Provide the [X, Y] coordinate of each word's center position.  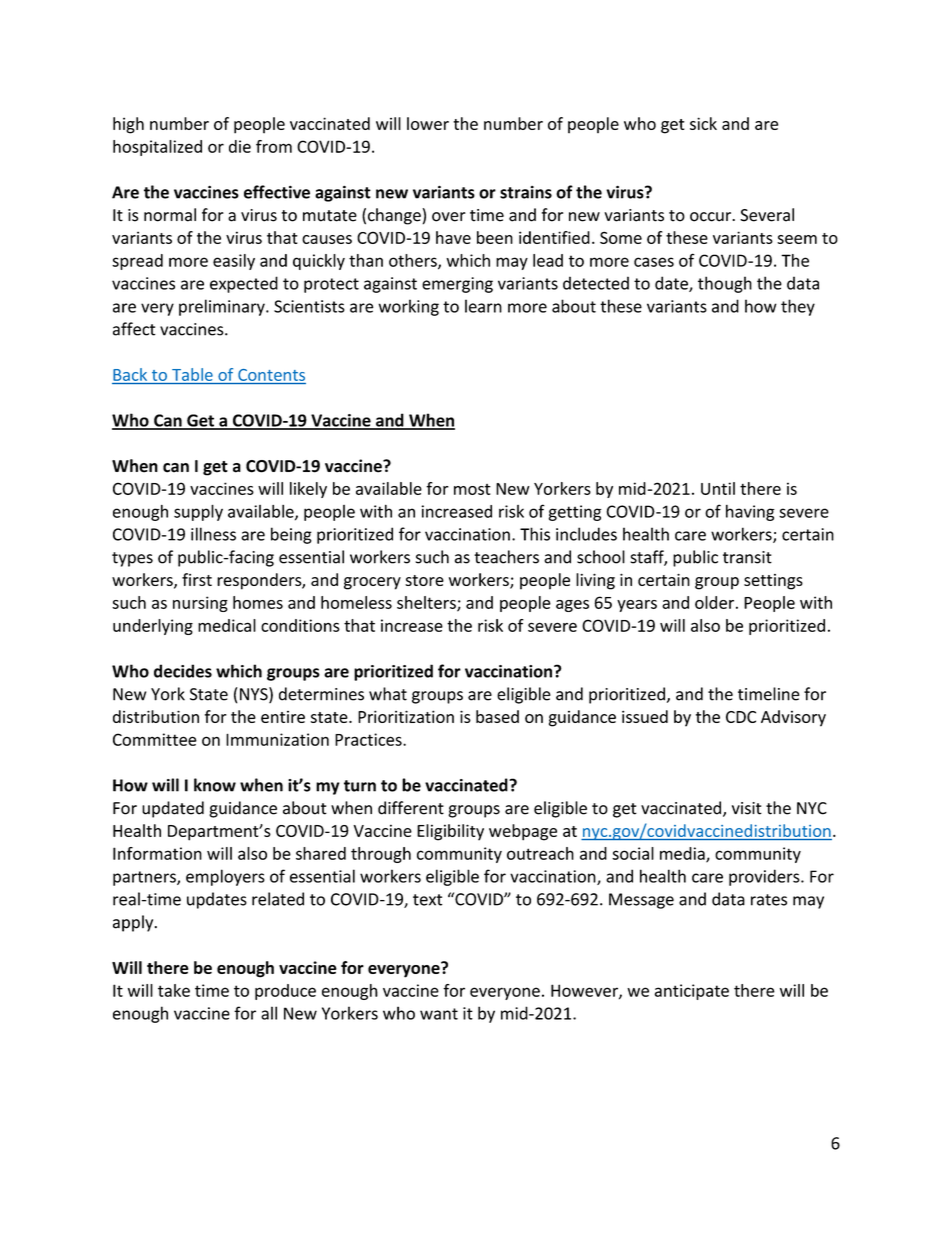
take [174, 990]
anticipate [692, 992]
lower [428, 123]
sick [703, 123]
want [439, 1014]
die [240, 146]
